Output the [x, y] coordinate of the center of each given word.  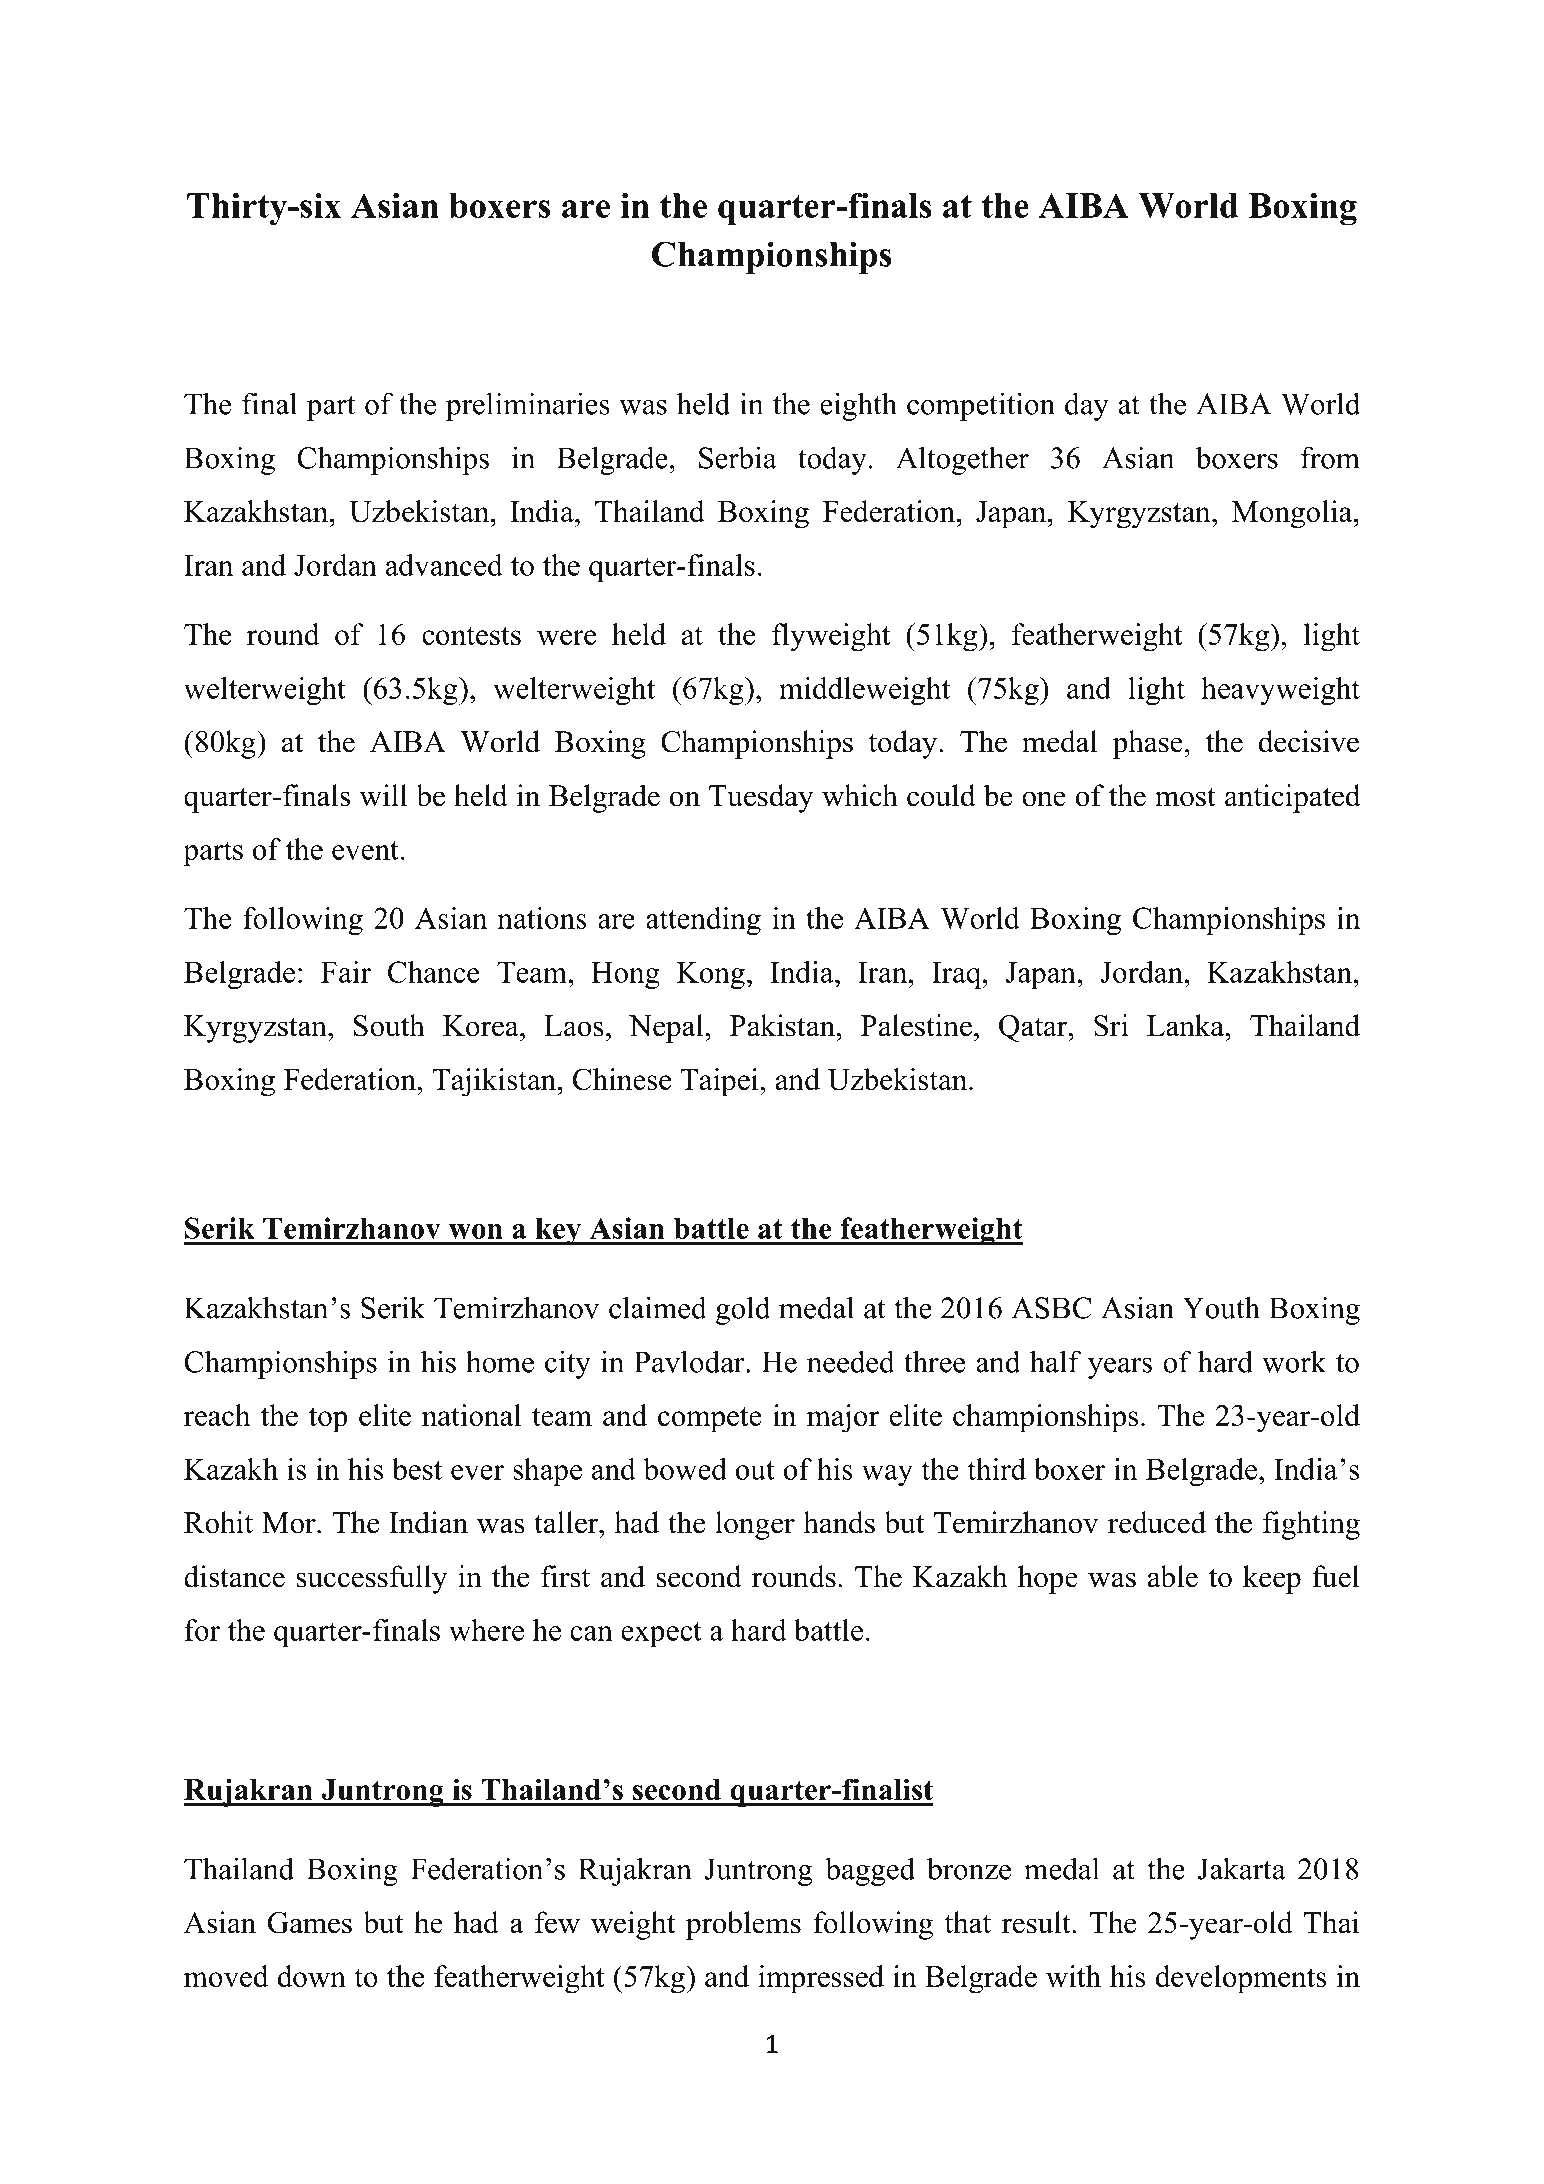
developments [1241, 1979]
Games [310, 1923]
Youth [1221, 1307]
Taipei [720, 1082]
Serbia [738, 457]
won [476, 1231]
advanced [444, 565]
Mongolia [1293, 514]
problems [743, 1925]
